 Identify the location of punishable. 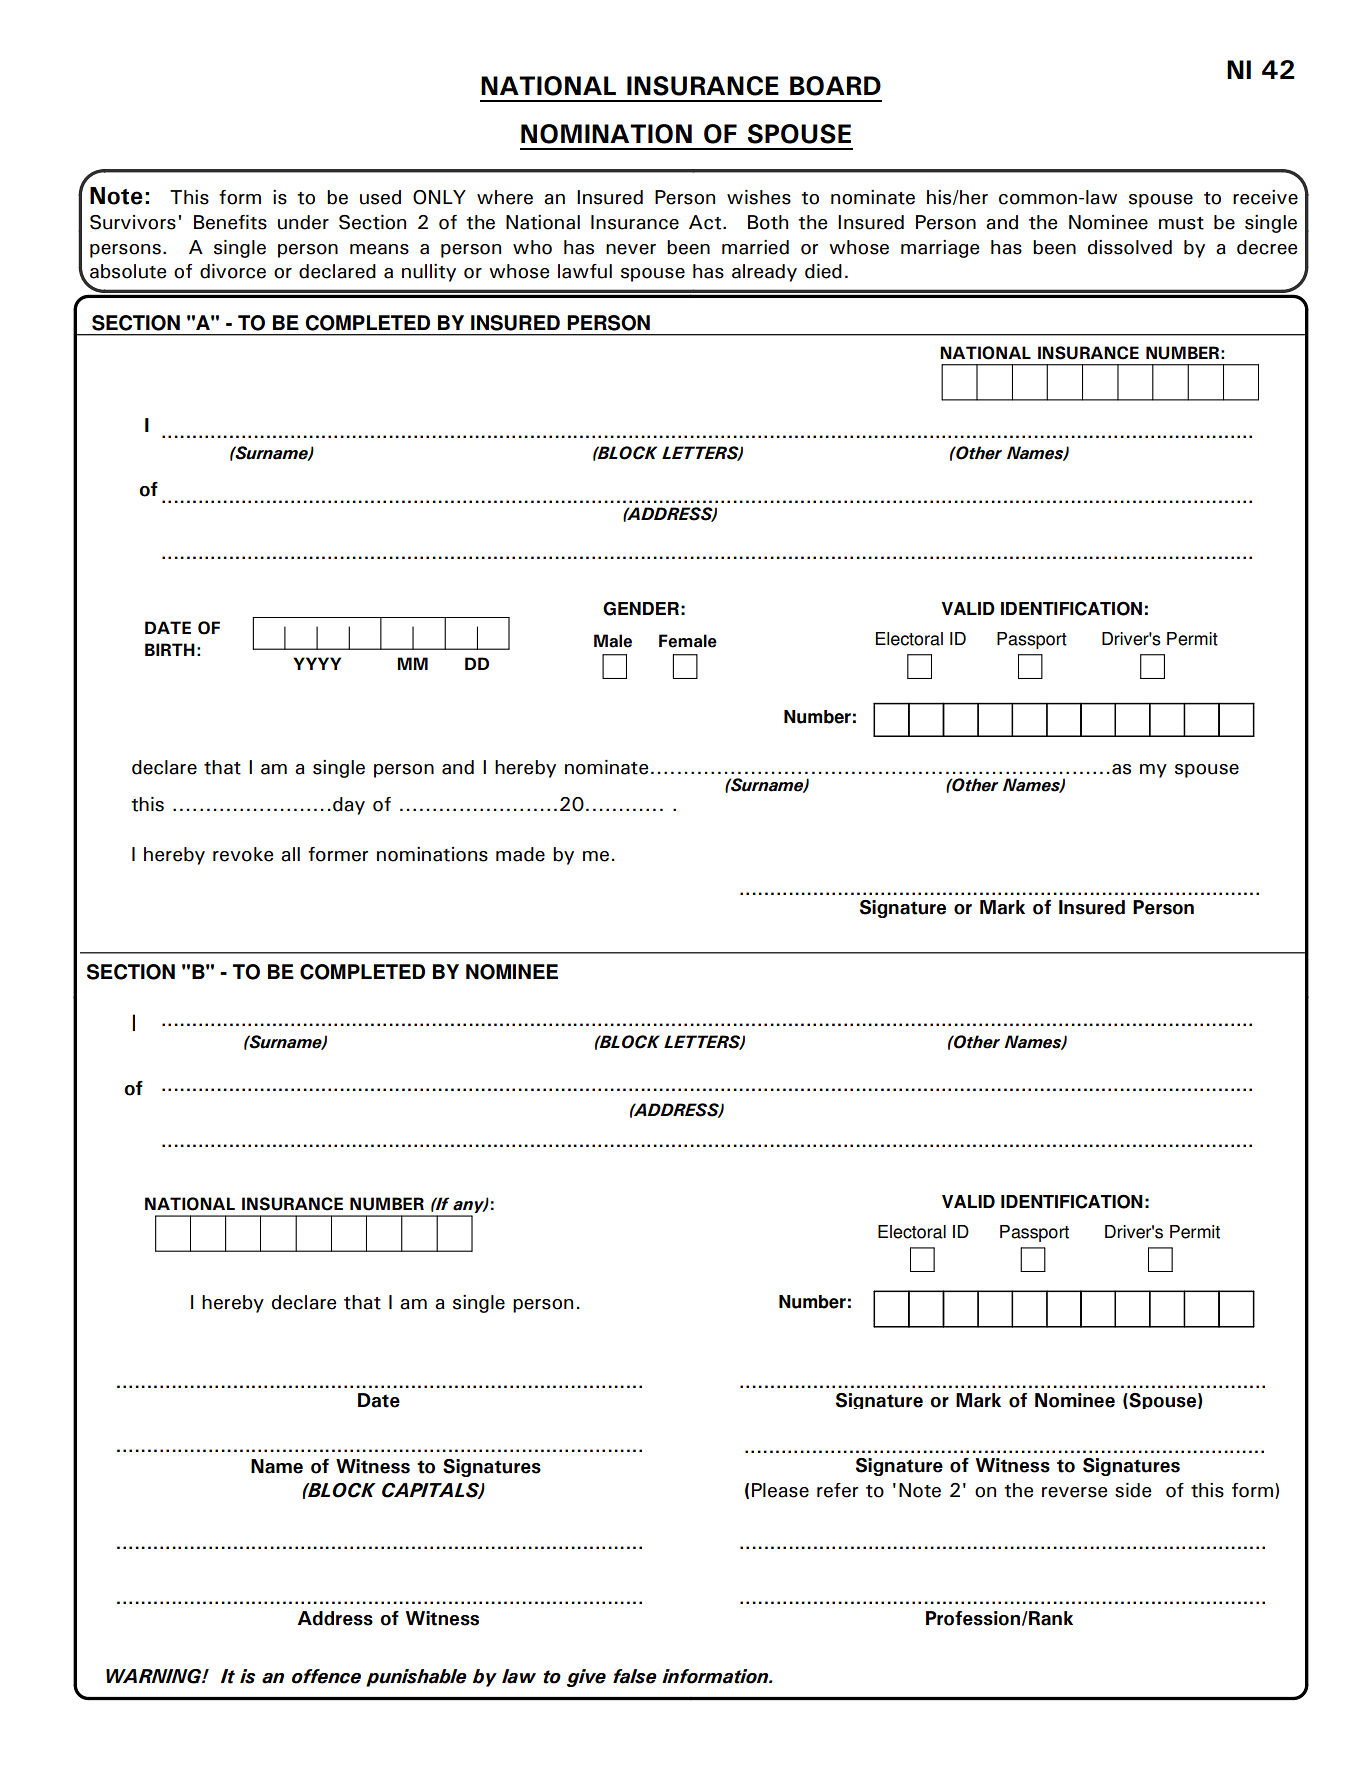
(416, 1678).
